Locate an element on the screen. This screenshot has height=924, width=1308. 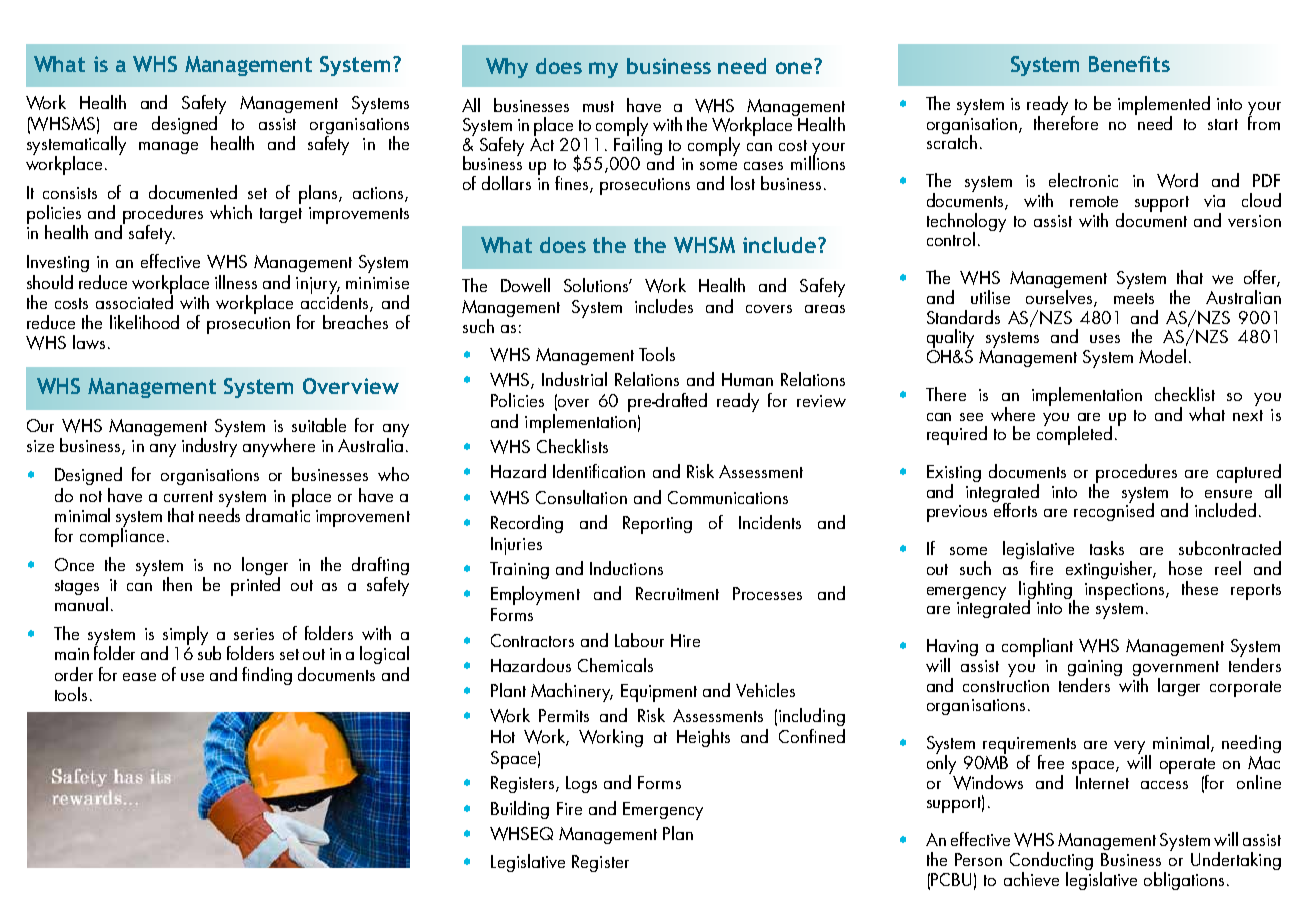
implemented is located at coordinates (1164, 106).
